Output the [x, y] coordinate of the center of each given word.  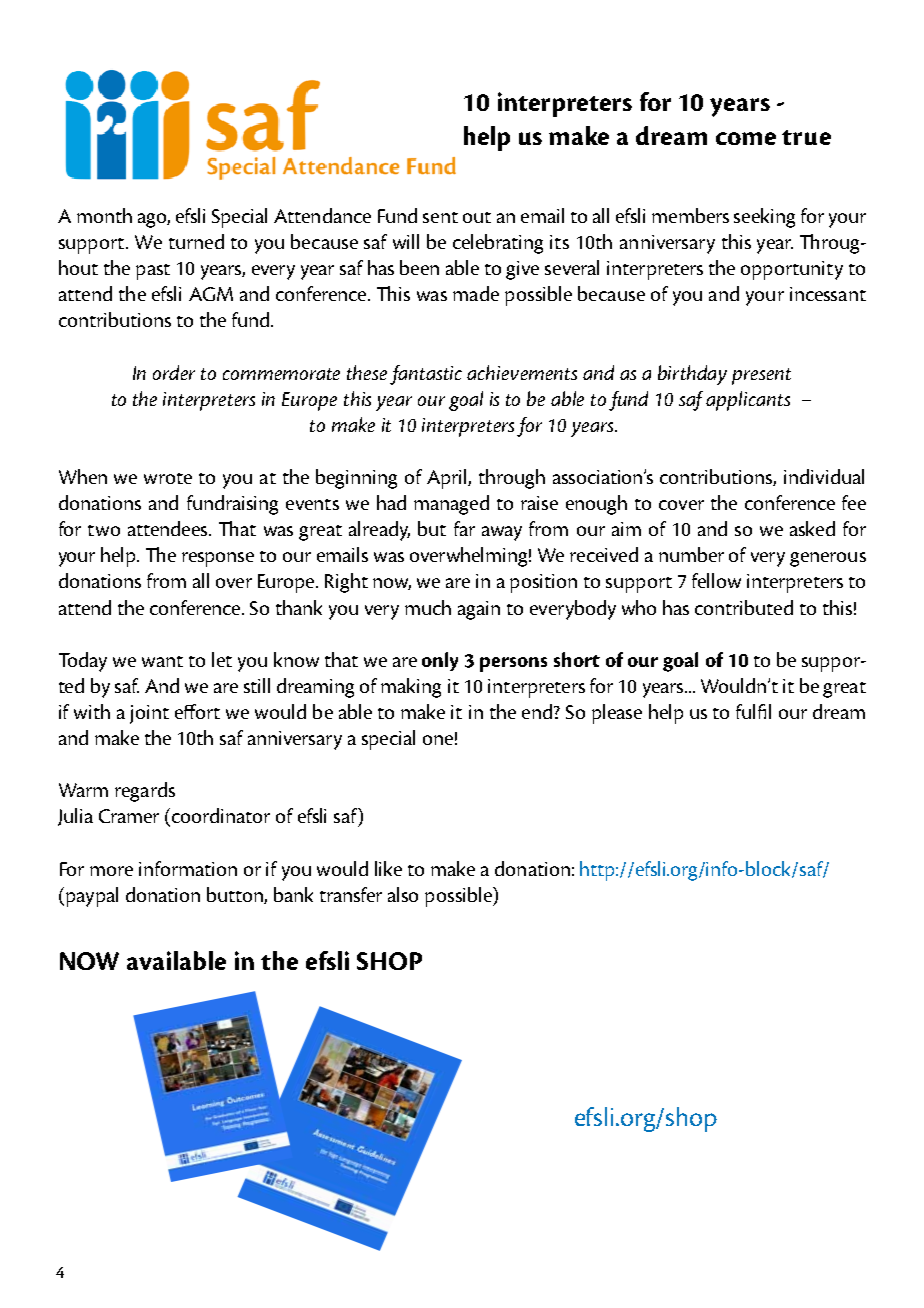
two [104, 530]
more [111, 871]
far [464, 528]
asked [812, 528]
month [104, 215]
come [746, 138]
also [403, 894]
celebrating [498, 244]
